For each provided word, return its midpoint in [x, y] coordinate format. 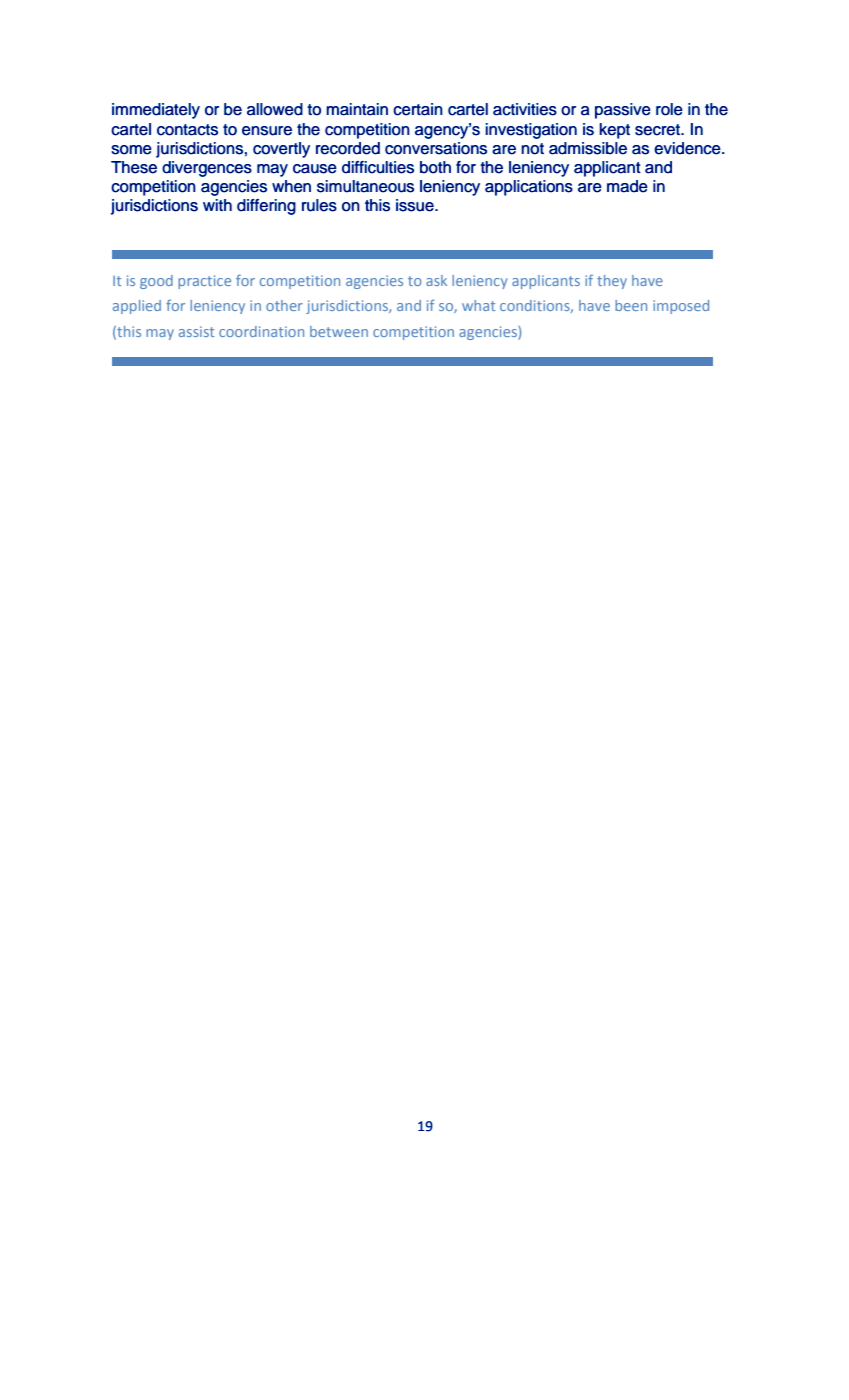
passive [623, 111]
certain [418, 109]
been [631, 305]
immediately [156, 111]
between [339, 331]
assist [196, 331]
